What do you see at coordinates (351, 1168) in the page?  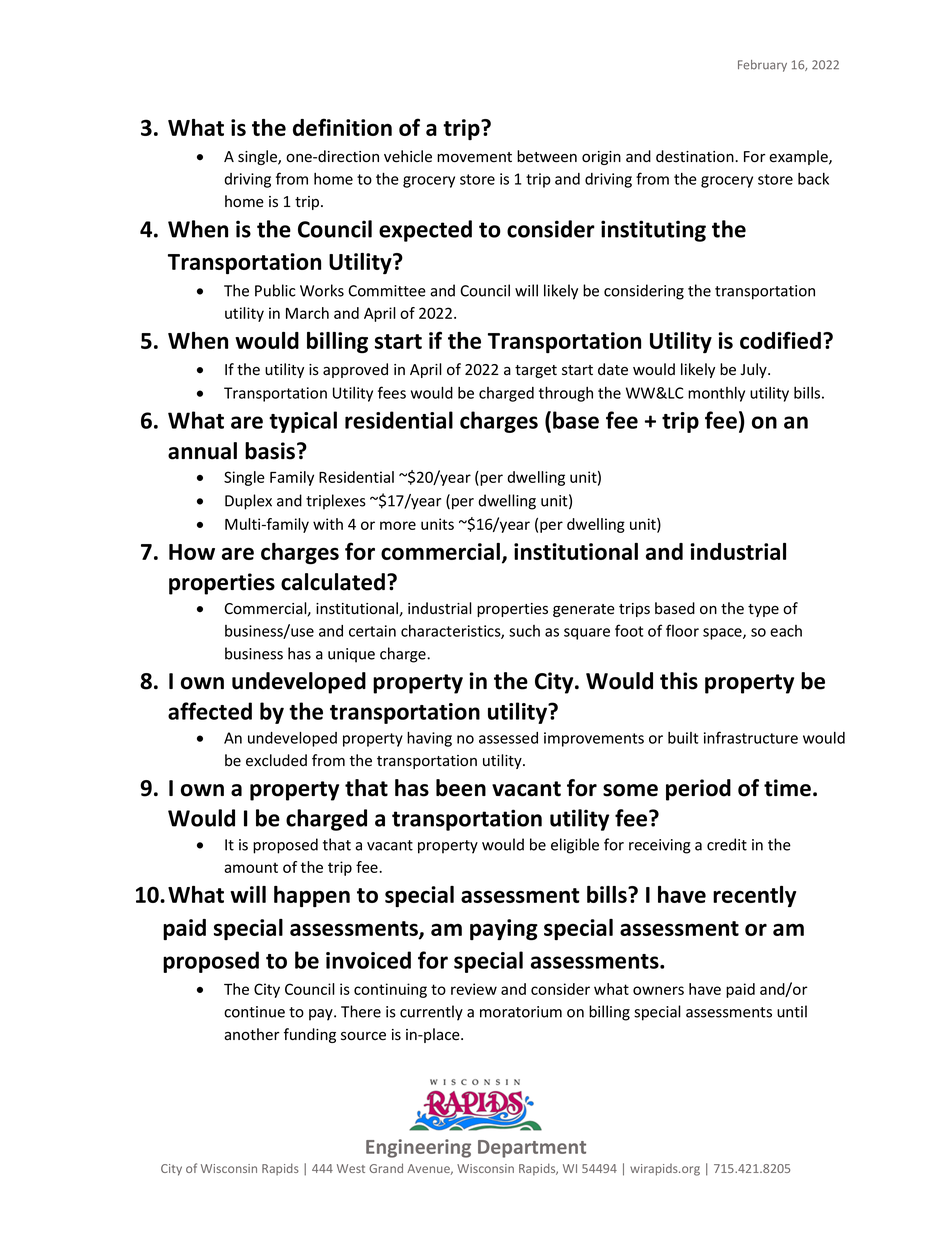 I see `West` at bounding box center [351, 1168].
